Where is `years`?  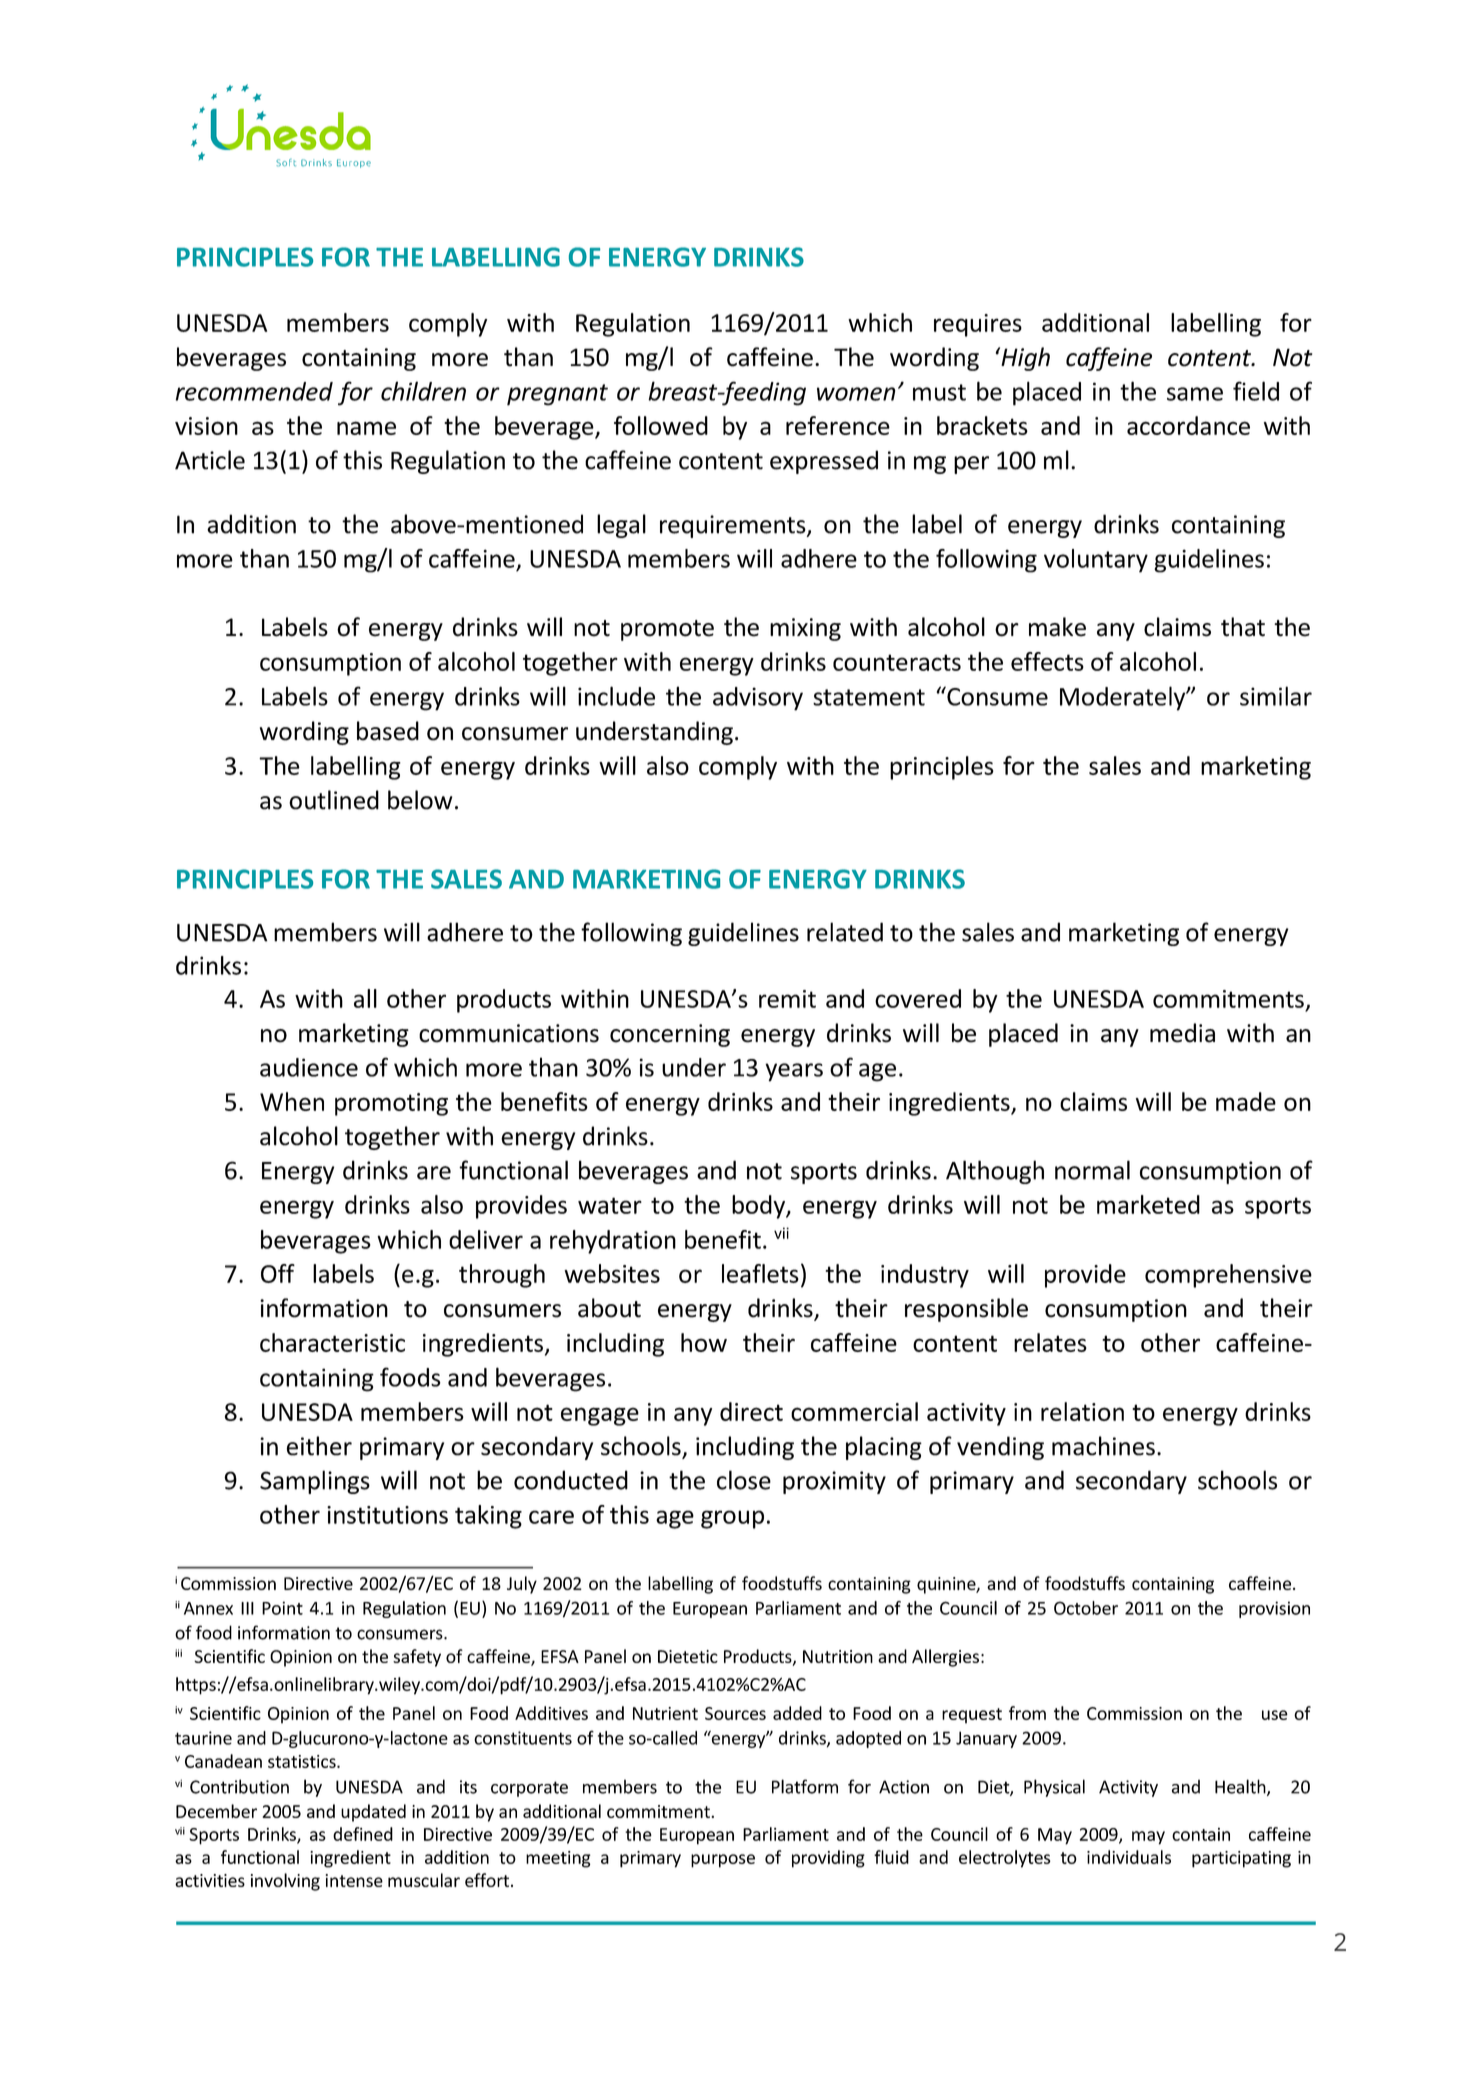 years is located at coordinates (794, 1072).
